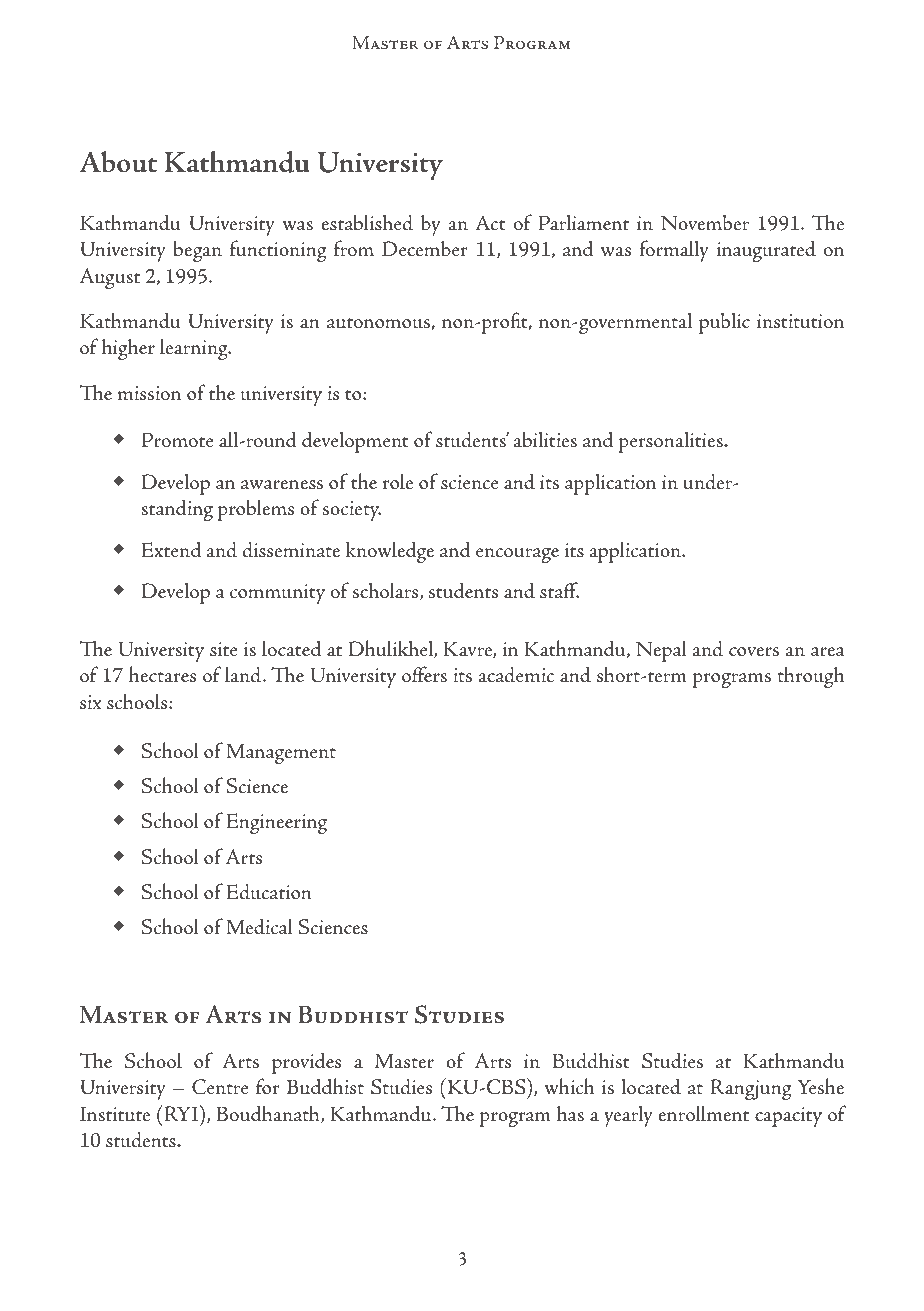 Image resolution: width=924 pixels, height=1311 pixels. I want to click on Engineering, so click(277, 823).
